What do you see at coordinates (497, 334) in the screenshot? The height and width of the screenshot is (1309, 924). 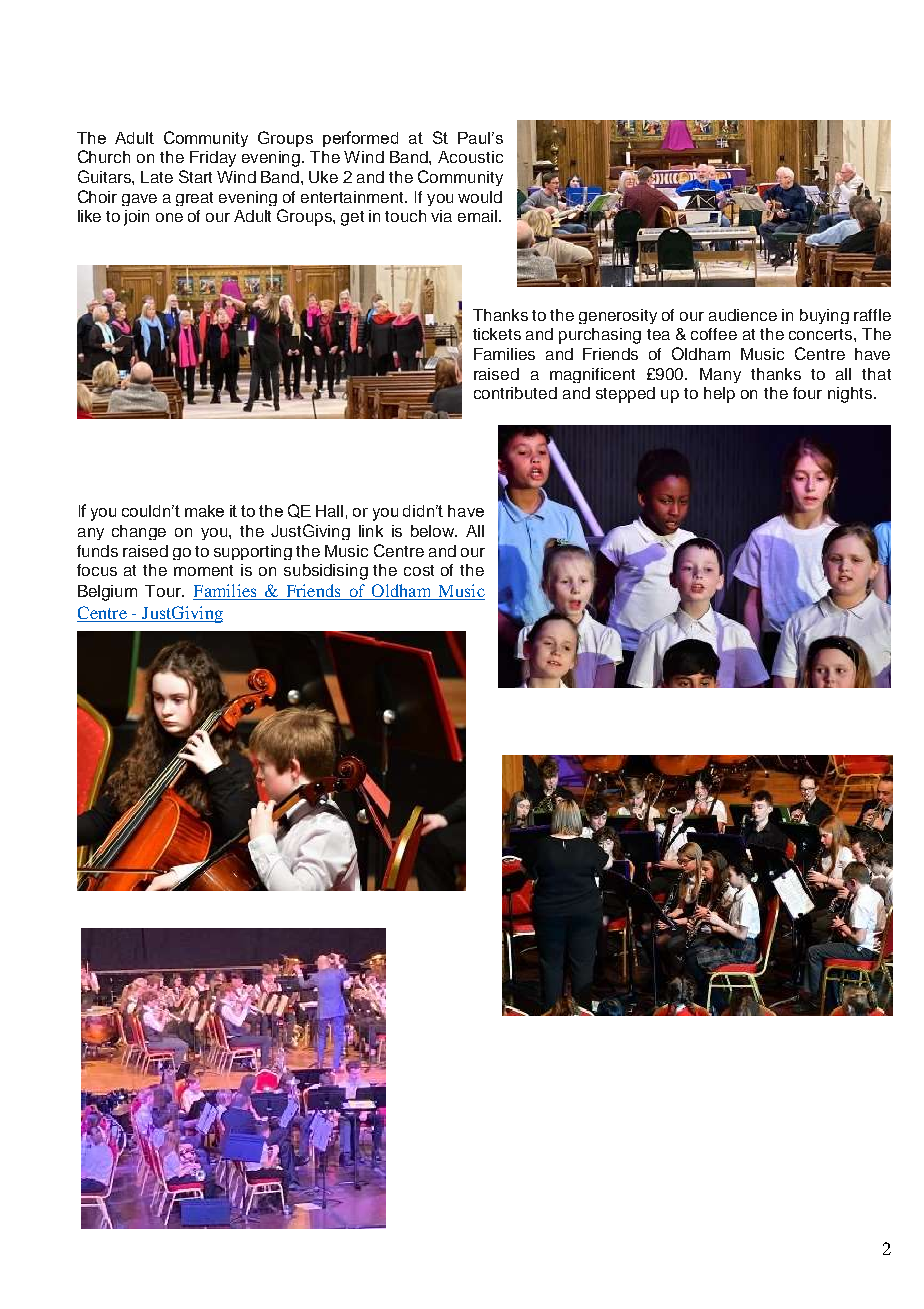 I see `tickets` at bounding box center [497, 334].
